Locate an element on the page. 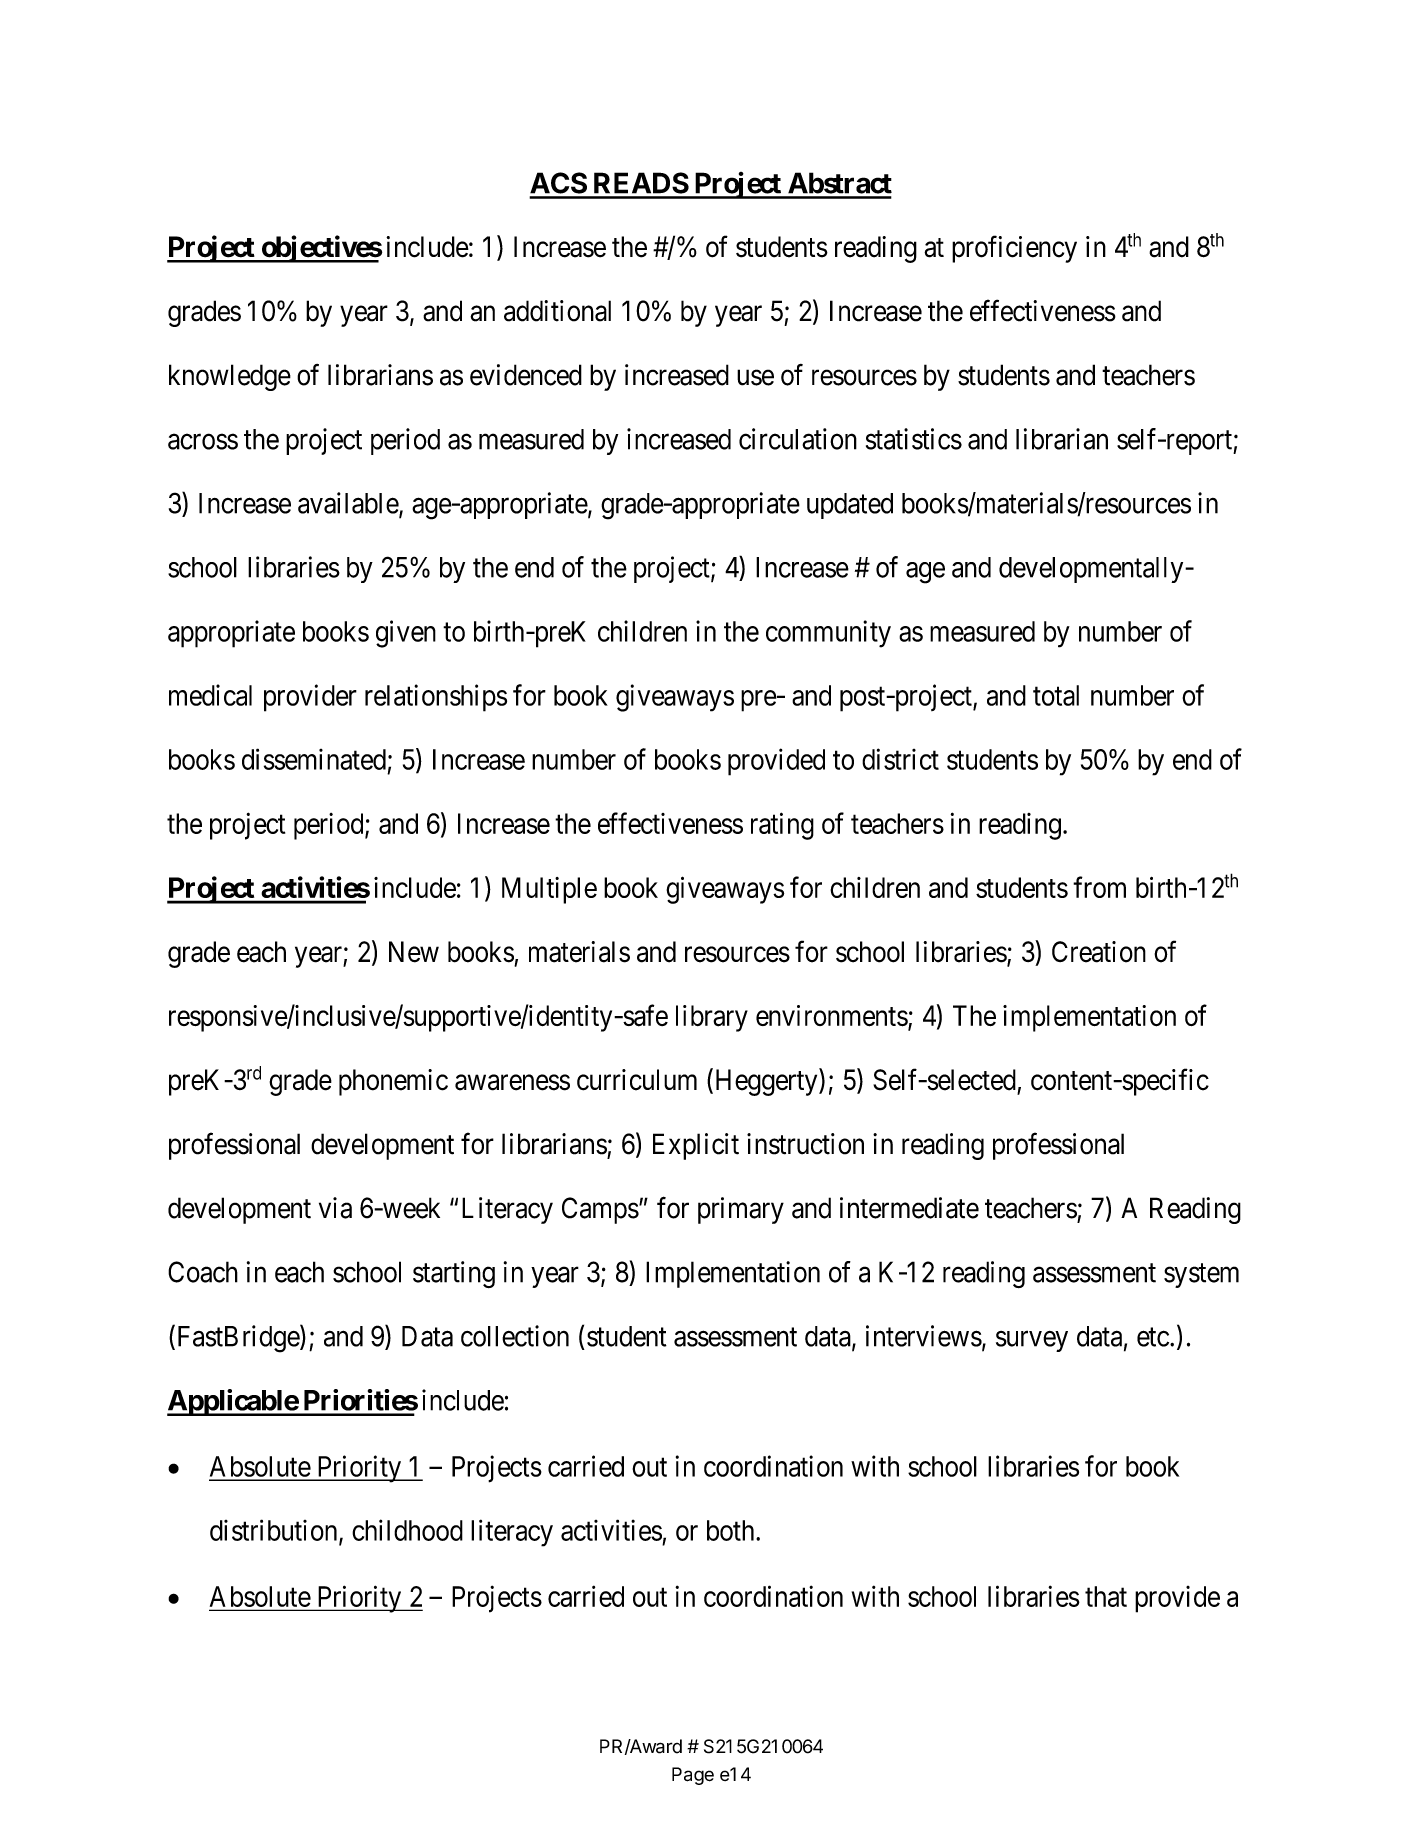 The image size is (1421, 1839). Page is located at coordinates (693, 1776).
